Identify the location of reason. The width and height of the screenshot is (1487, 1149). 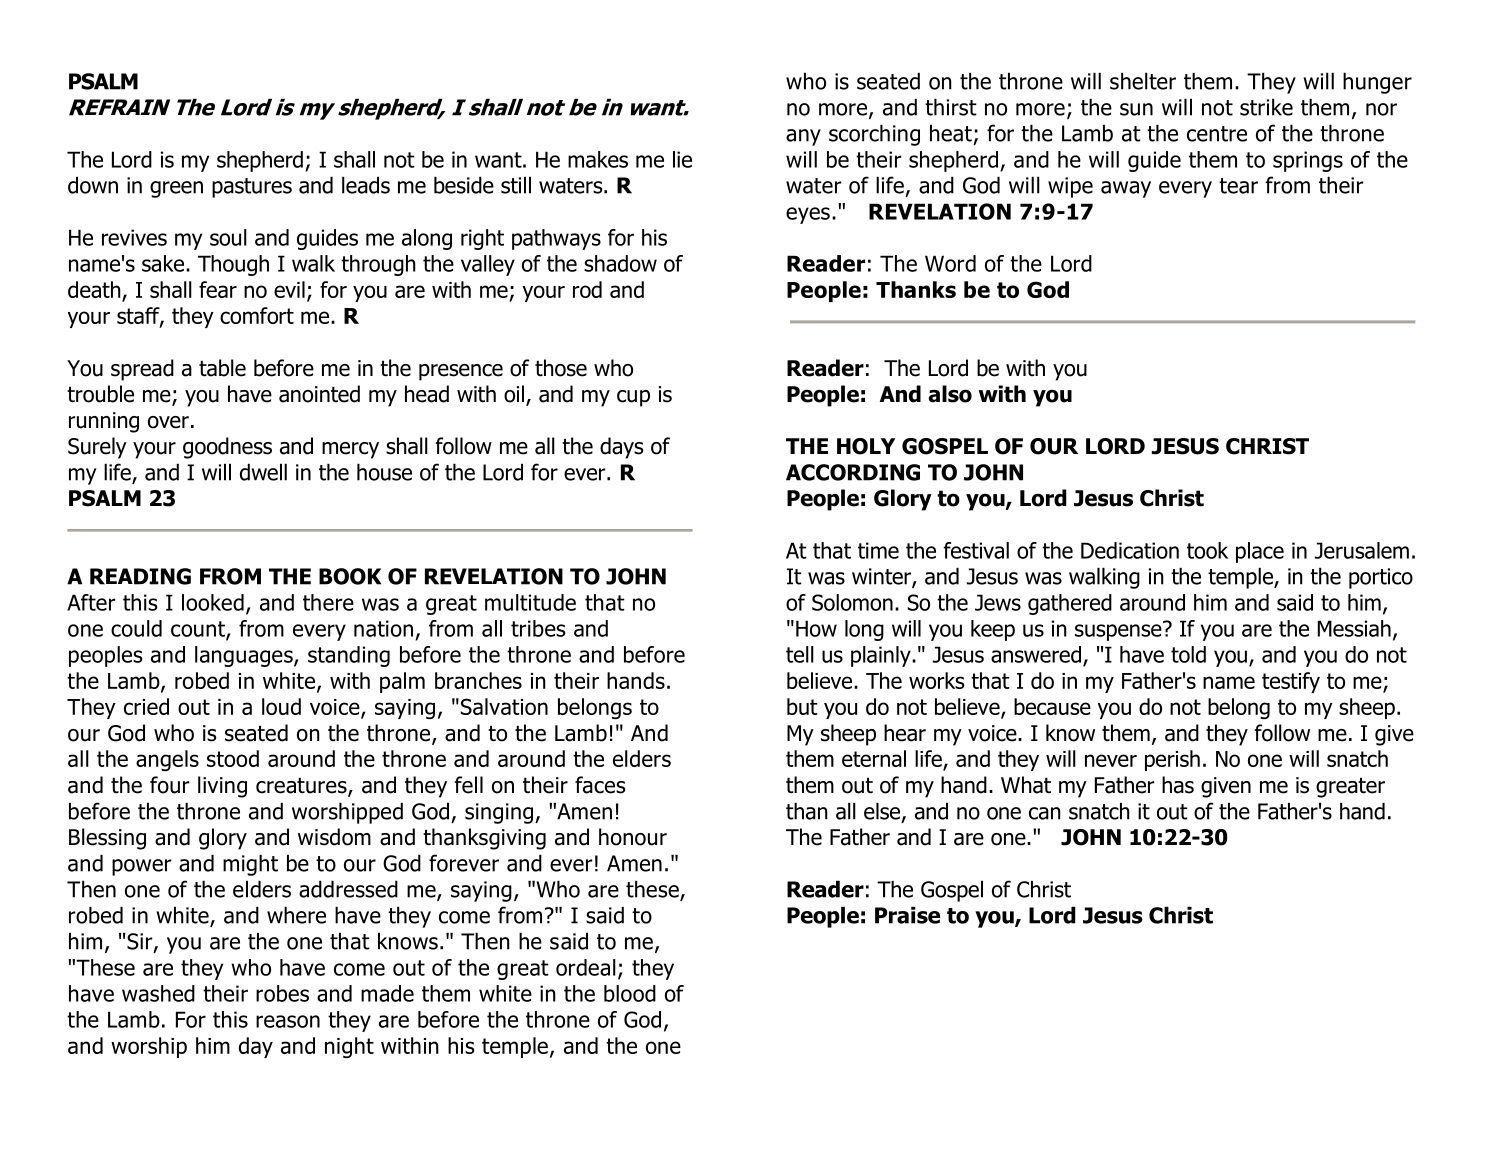
(288, 1021).
